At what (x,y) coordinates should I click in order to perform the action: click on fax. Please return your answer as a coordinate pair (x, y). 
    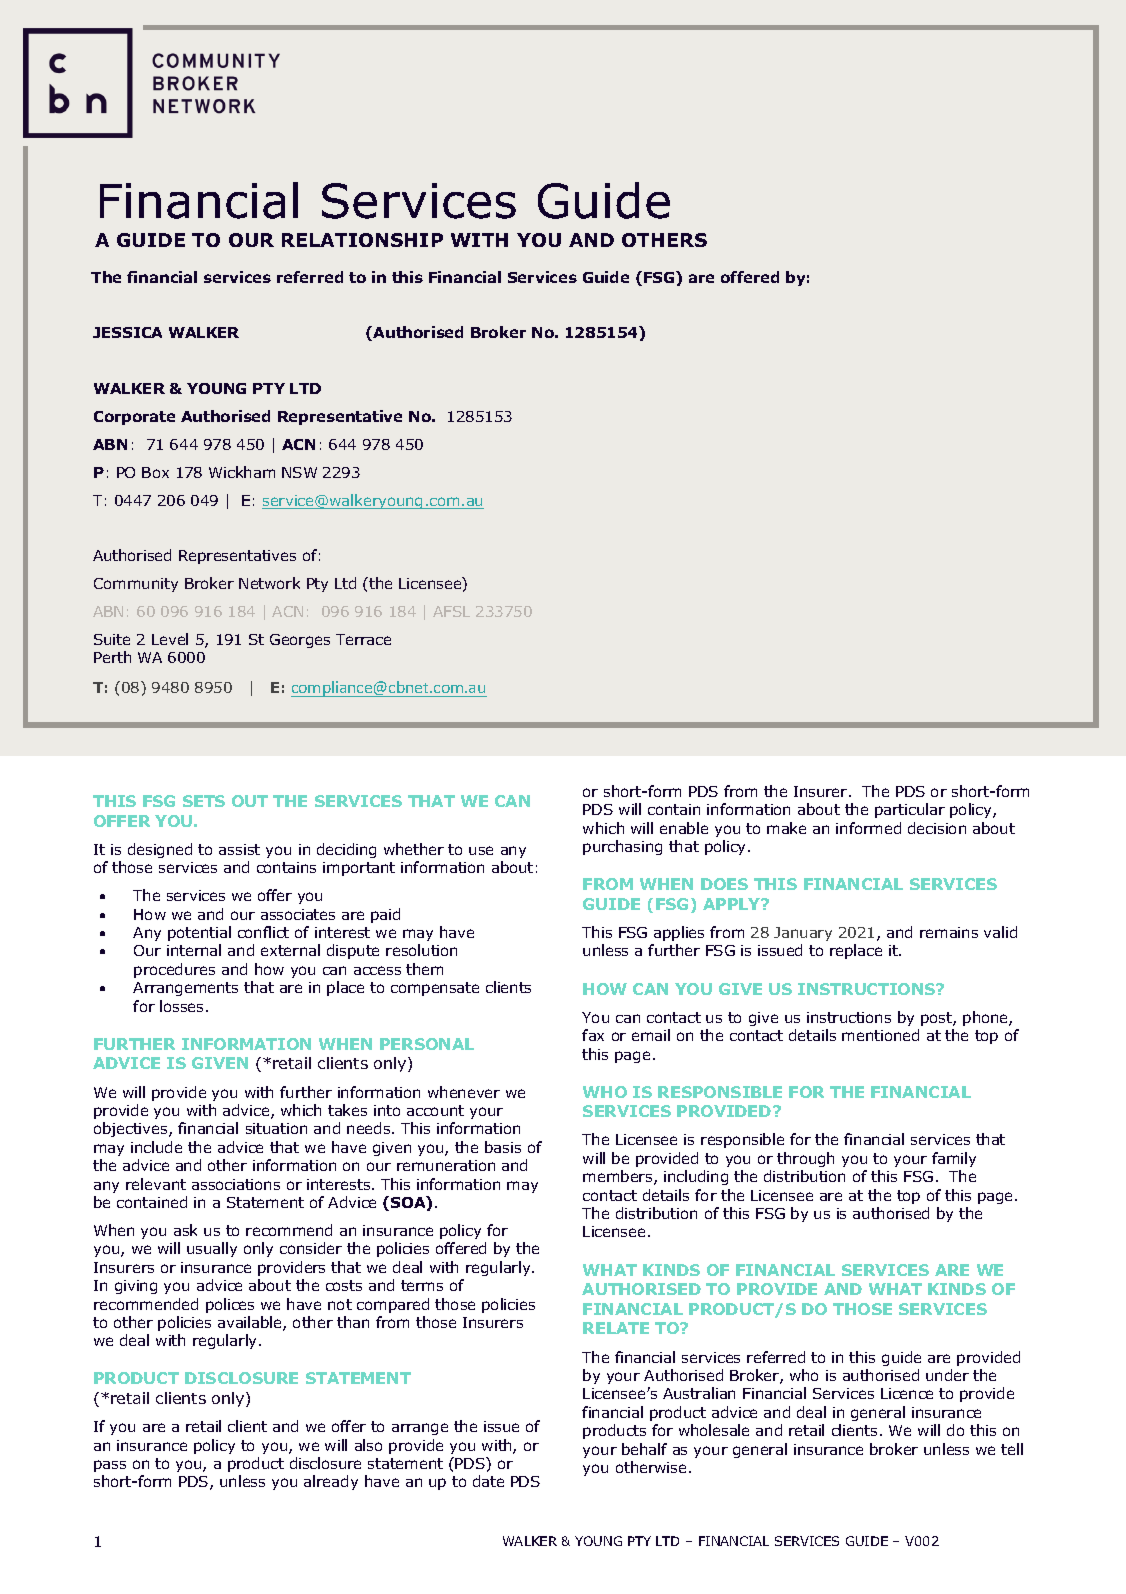
    Looking at the image, I should click on (593, 1035).
